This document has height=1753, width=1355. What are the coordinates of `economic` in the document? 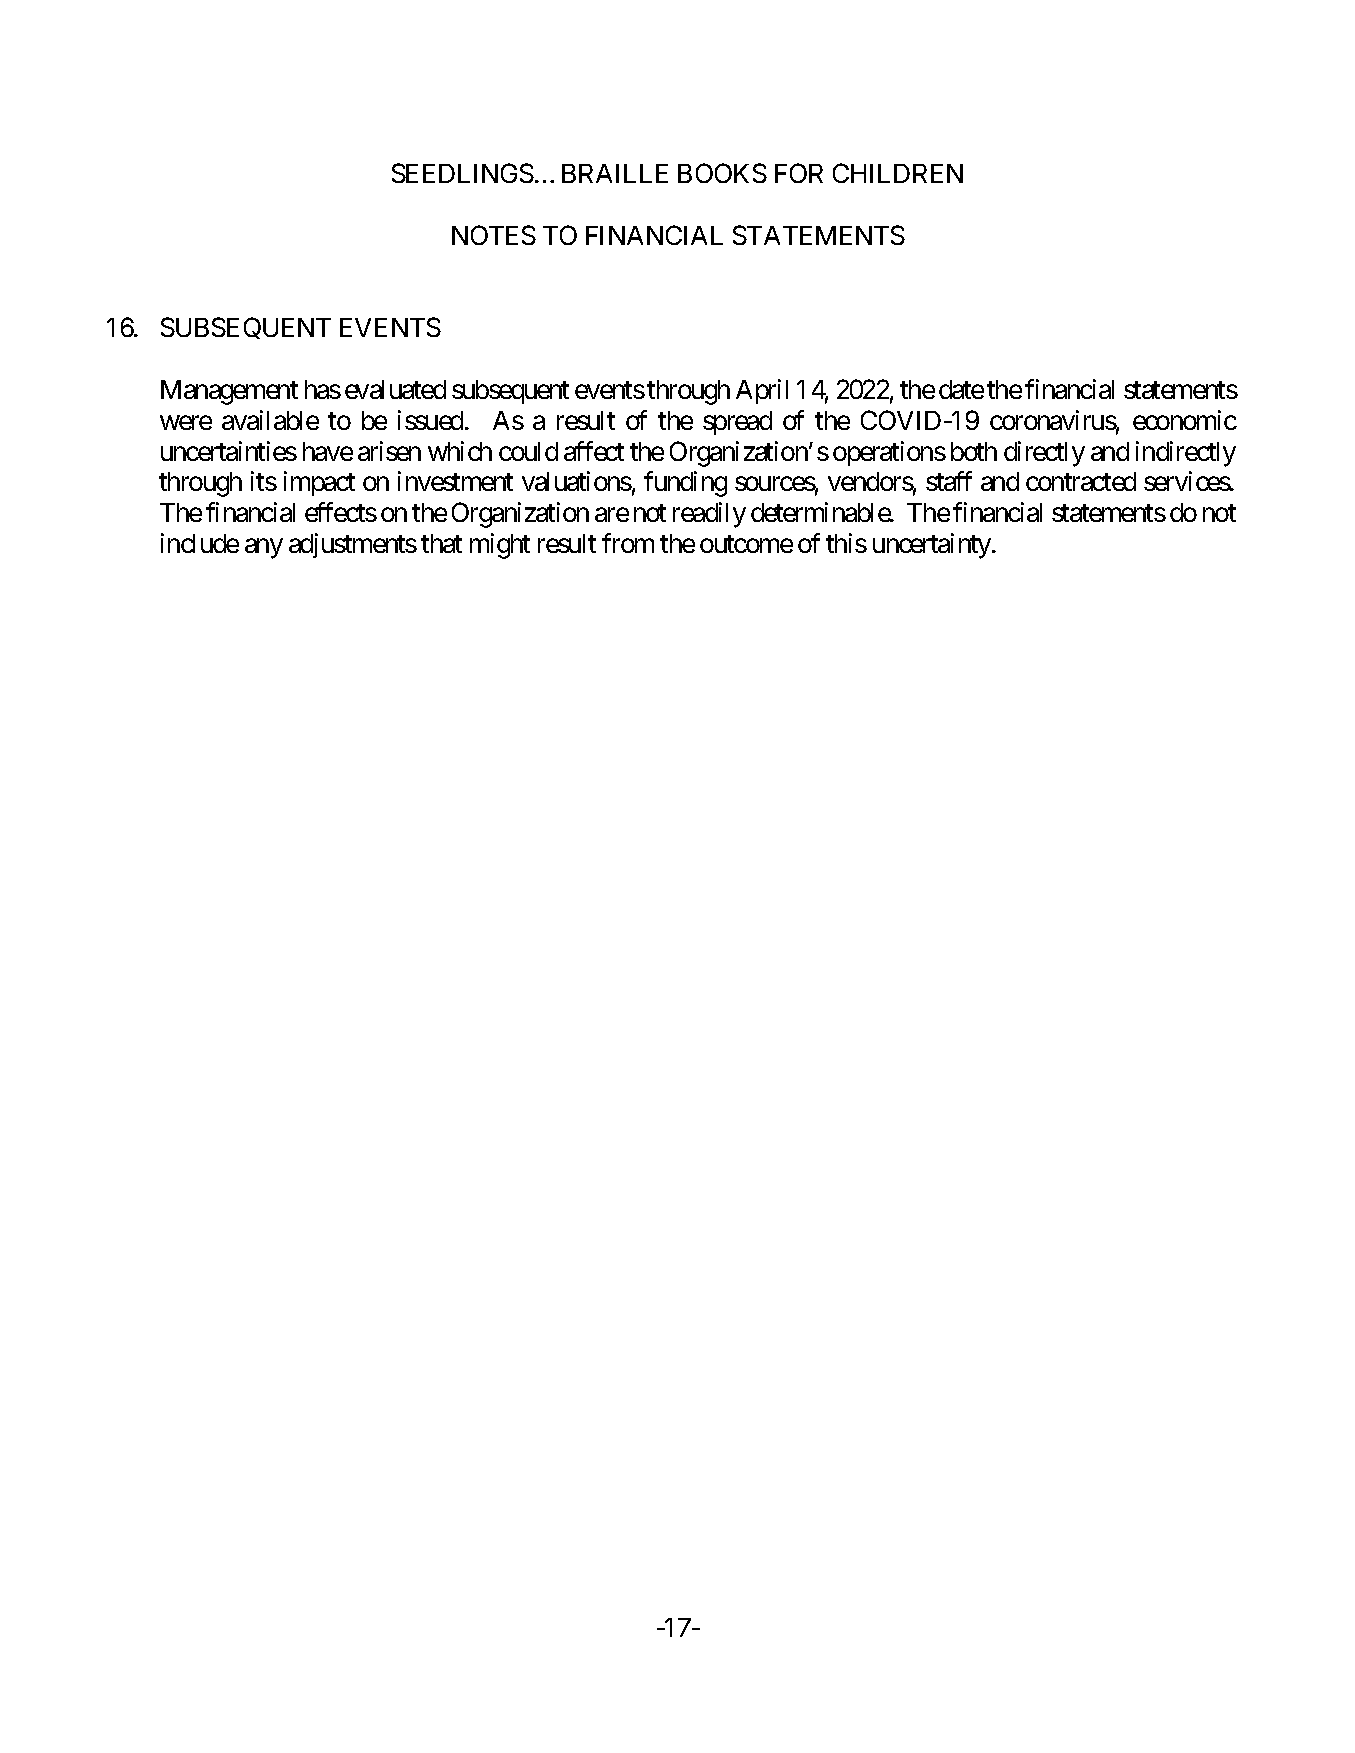 It's located at (1185, 420).
